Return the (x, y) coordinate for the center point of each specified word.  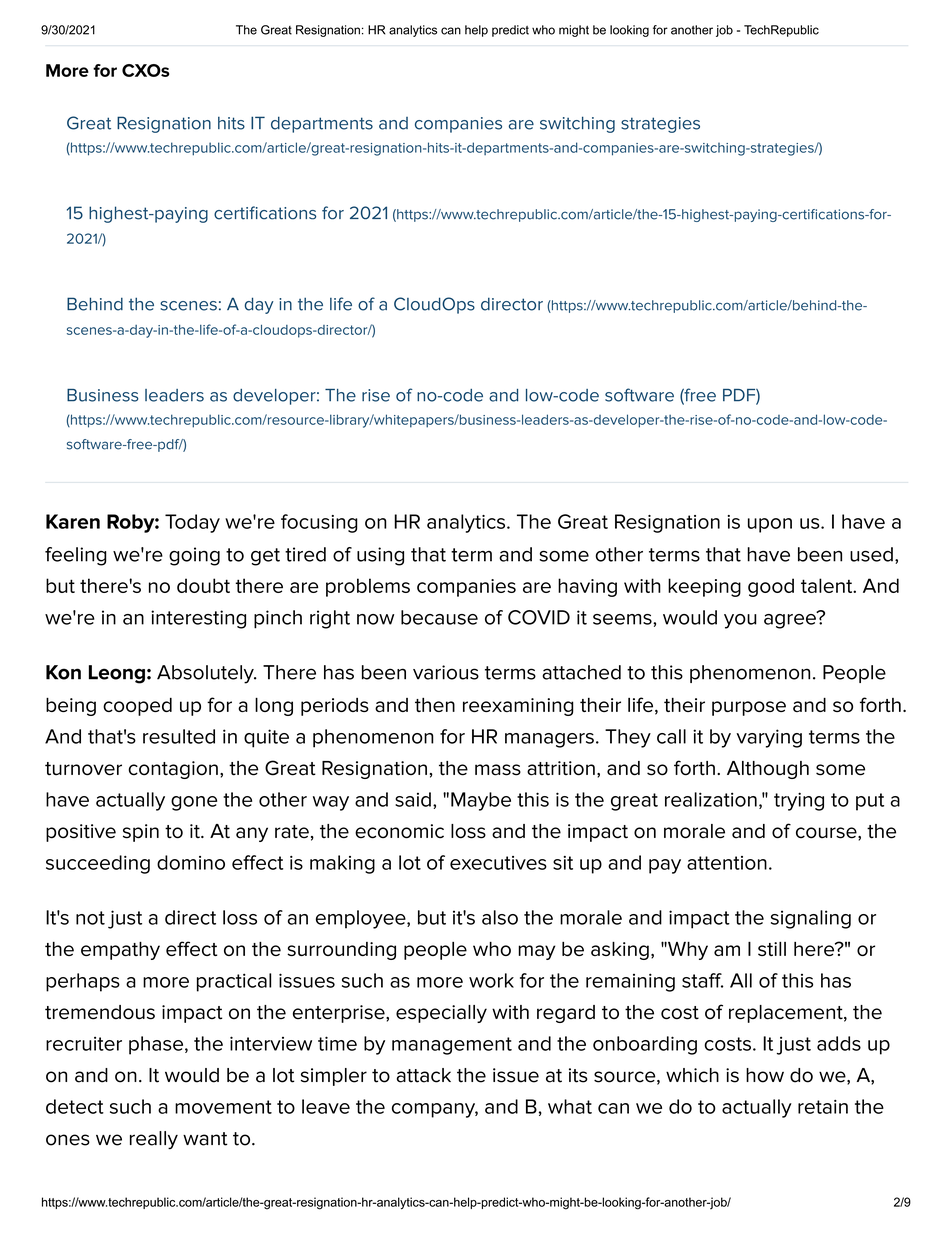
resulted (179, 736)
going (194, 556)
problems (368, 587)
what (570, 1106)
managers (549, 740)
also (500, 917)
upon (770, 525)
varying (769, 738)
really (154, 1140)
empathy (120, 951)
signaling (811, 919)
